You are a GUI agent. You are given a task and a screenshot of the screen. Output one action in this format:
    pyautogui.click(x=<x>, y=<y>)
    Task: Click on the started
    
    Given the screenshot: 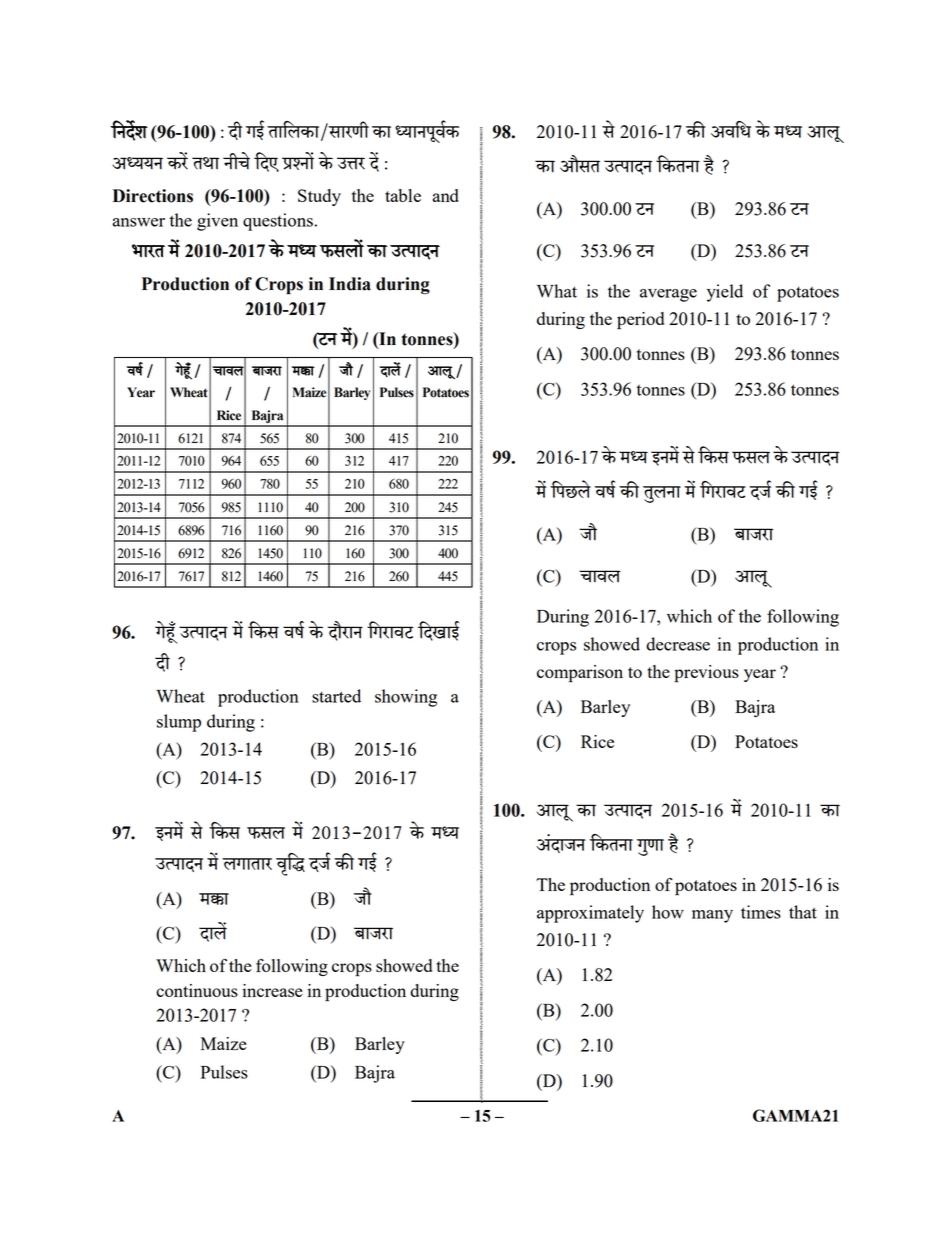 What is the action you would take?
    pyautogui.click(x=336, y=696)
